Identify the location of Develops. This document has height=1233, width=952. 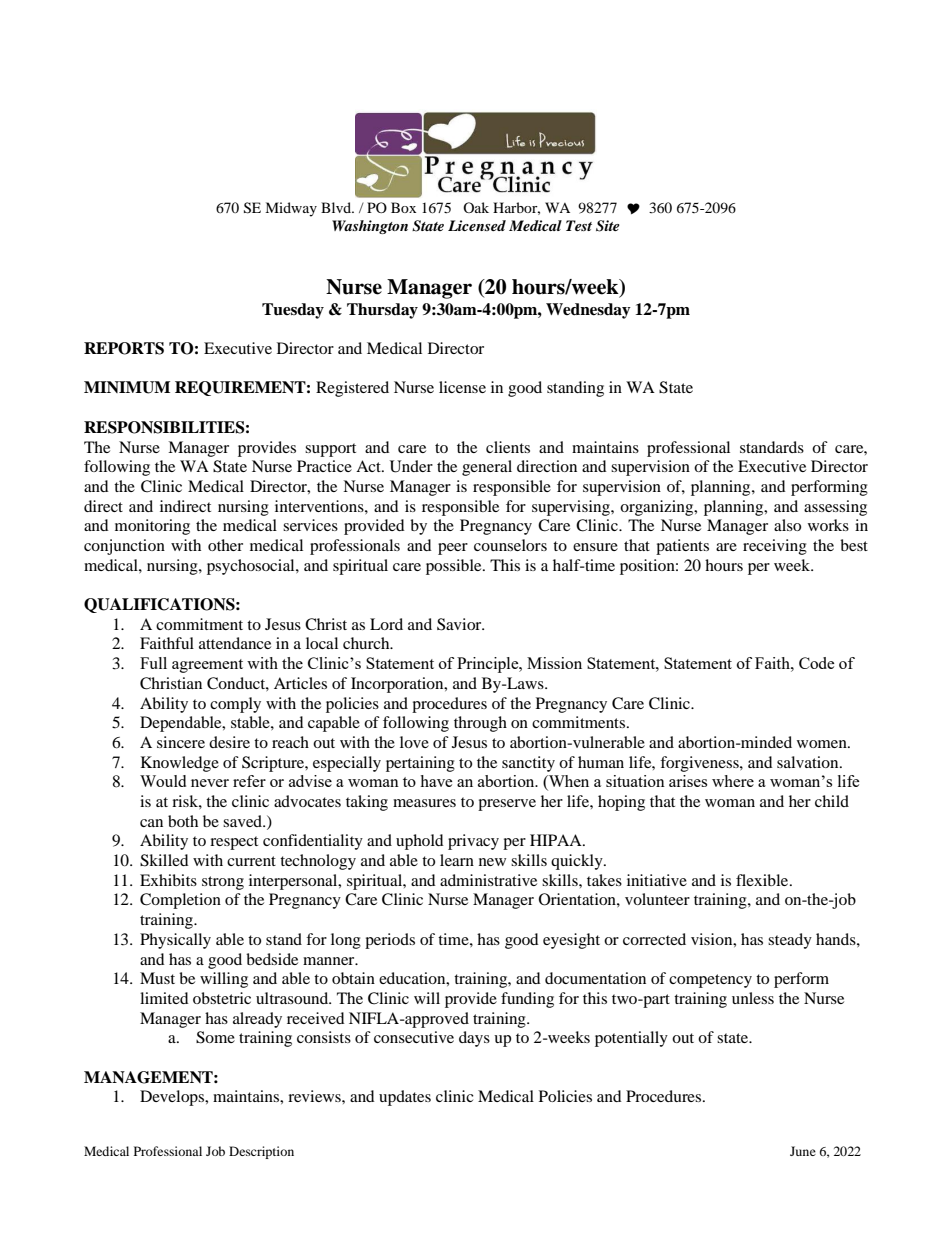
(173, 1098).
